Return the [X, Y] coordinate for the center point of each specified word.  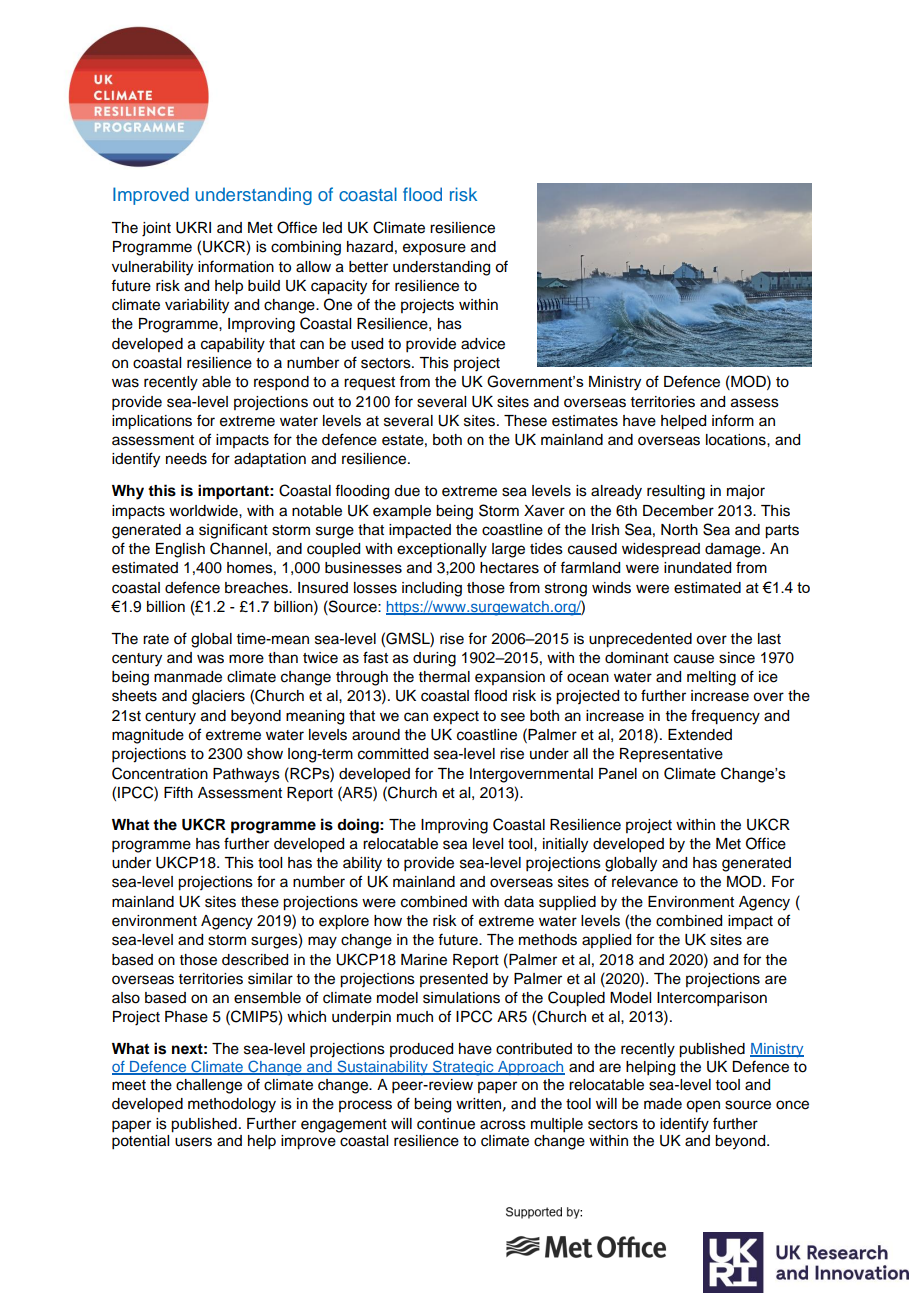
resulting [676, 492]
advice [483, 344]
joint [156, 229]
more [246, 659]
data [519, 901]
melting [711, 678]
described [255, 960]
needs [186, 459]
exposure [434, 249]
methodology [232, 1105]
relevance [645, 882]
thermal [444, 677]
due [407, 491]
